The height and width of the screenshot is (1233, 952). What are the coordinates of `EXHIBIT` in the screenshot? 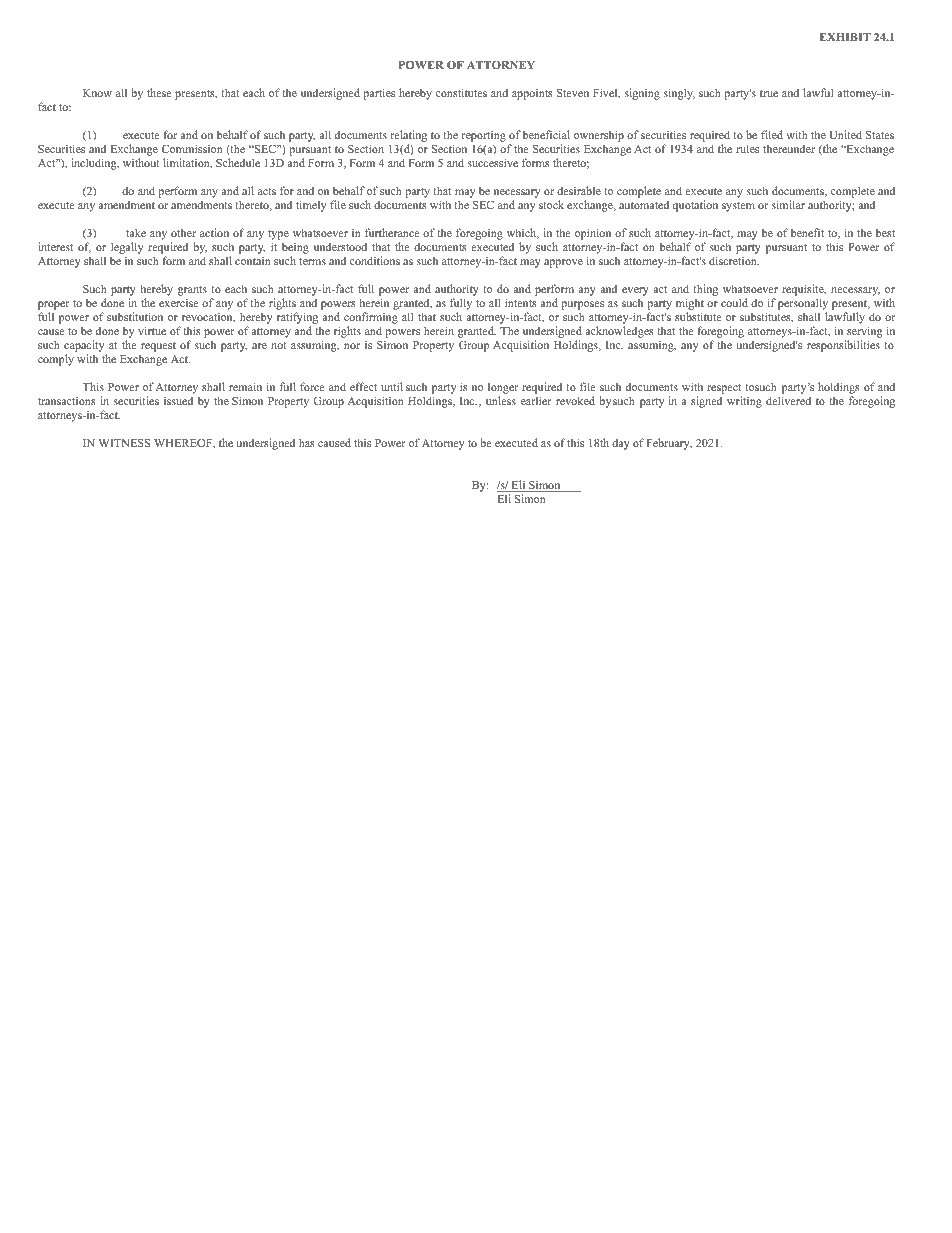 It's located at (845, 37).
